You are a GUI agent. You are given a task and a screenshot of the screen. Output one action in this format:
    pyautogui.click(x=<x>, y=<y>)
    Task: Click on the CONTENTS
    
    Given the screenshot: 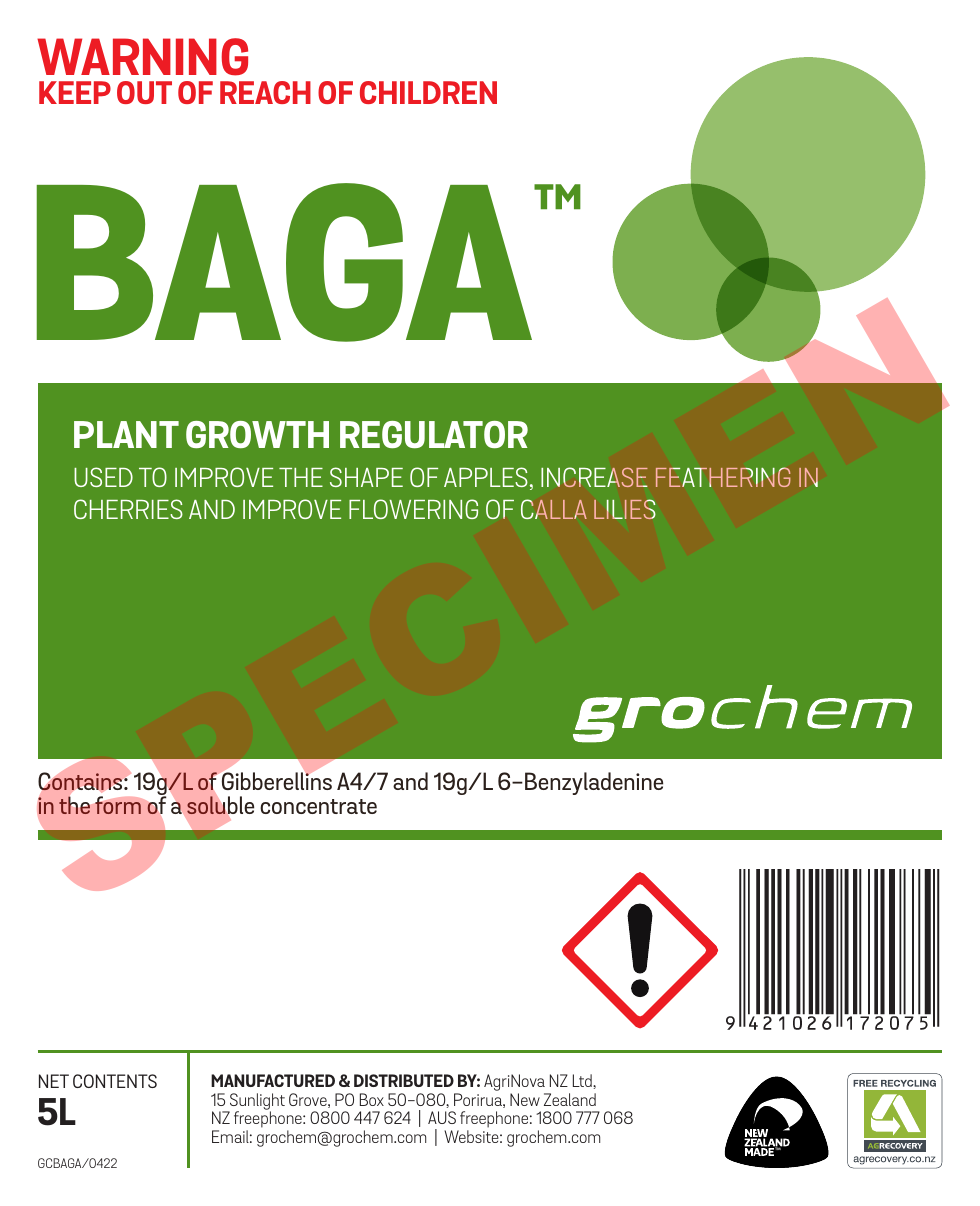 What is the action you would take?
    pyautogui.click(x=115, y=1081)
